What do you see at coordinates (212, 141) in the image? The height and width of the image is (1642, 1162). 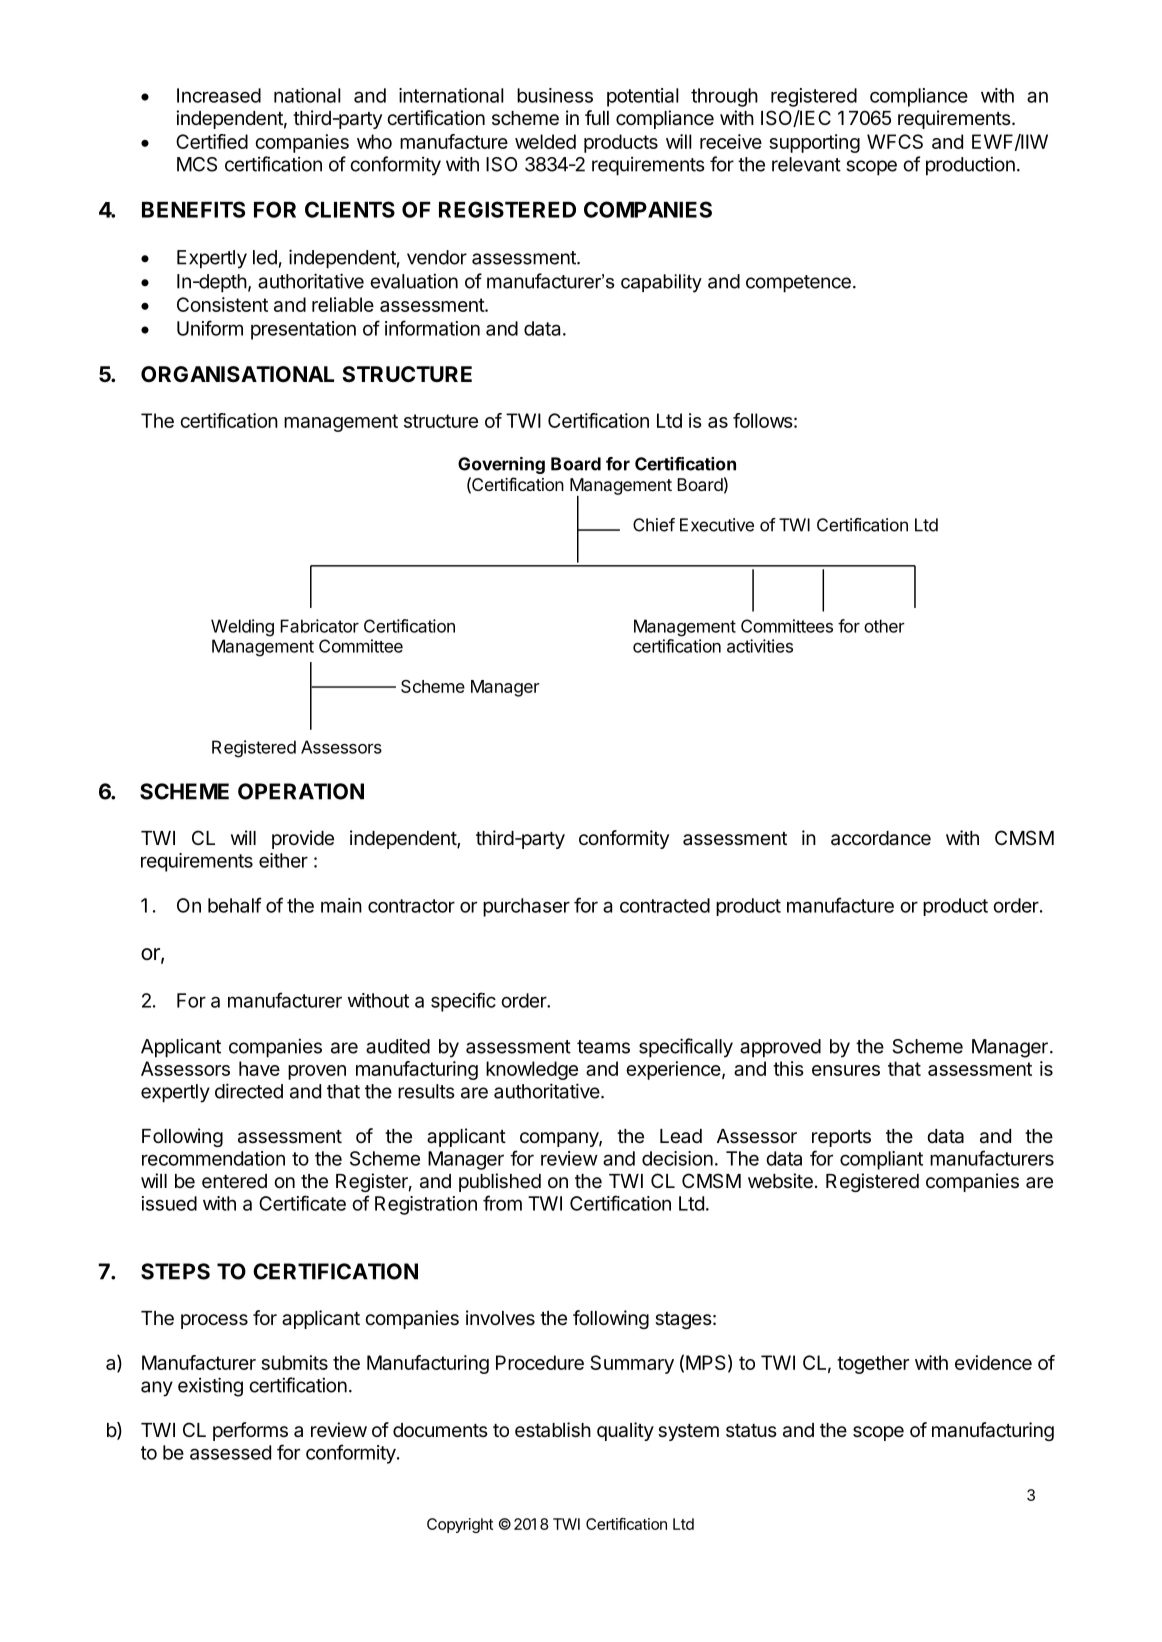 I see `Certified` at bounding box center [212, 141].
